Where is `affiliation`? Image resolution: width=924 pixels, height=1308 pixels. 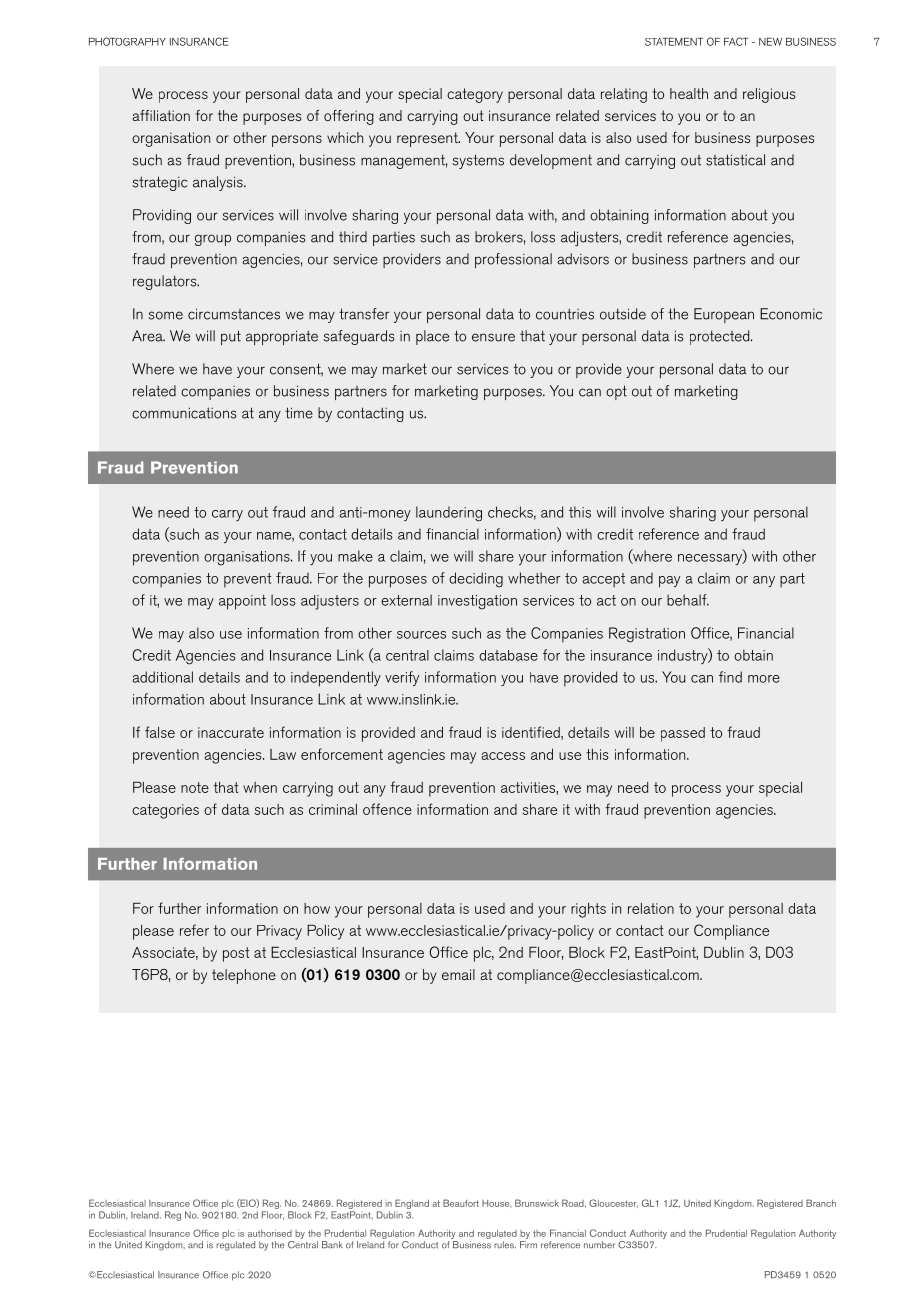 affiliation is located at coordinates (161, 115).
